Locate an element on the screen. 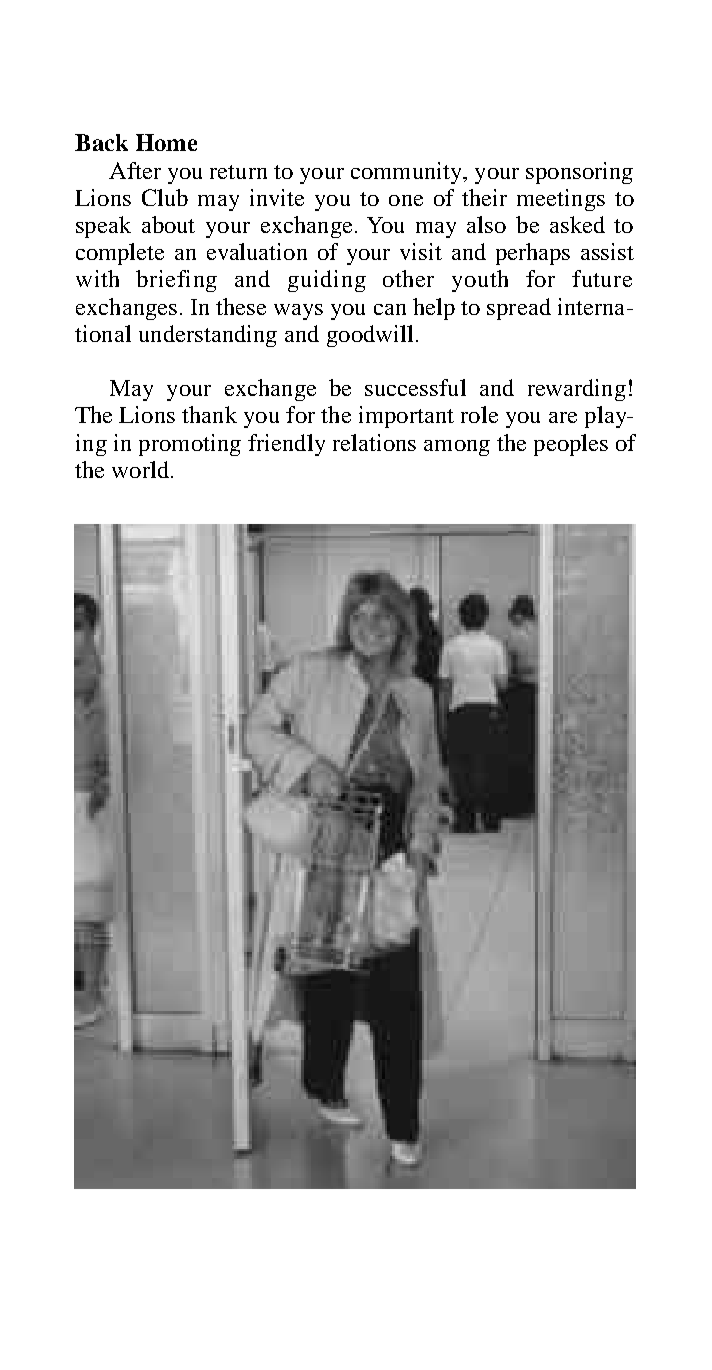 The width and height of the screenshot is (712, 1370). world is located at coordinates (140, 469).
